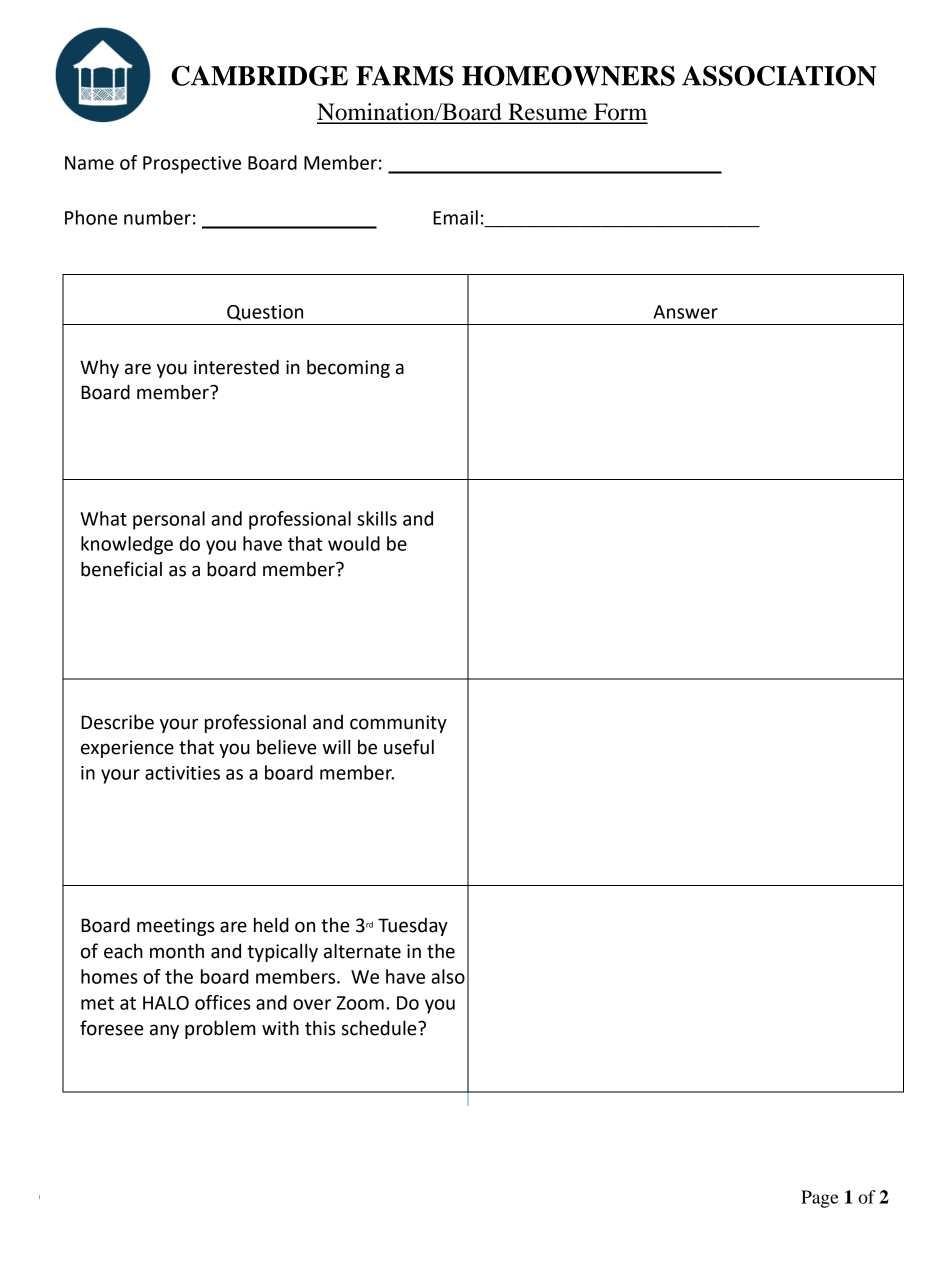  I want to click on Prospective, so click(192, 165).
